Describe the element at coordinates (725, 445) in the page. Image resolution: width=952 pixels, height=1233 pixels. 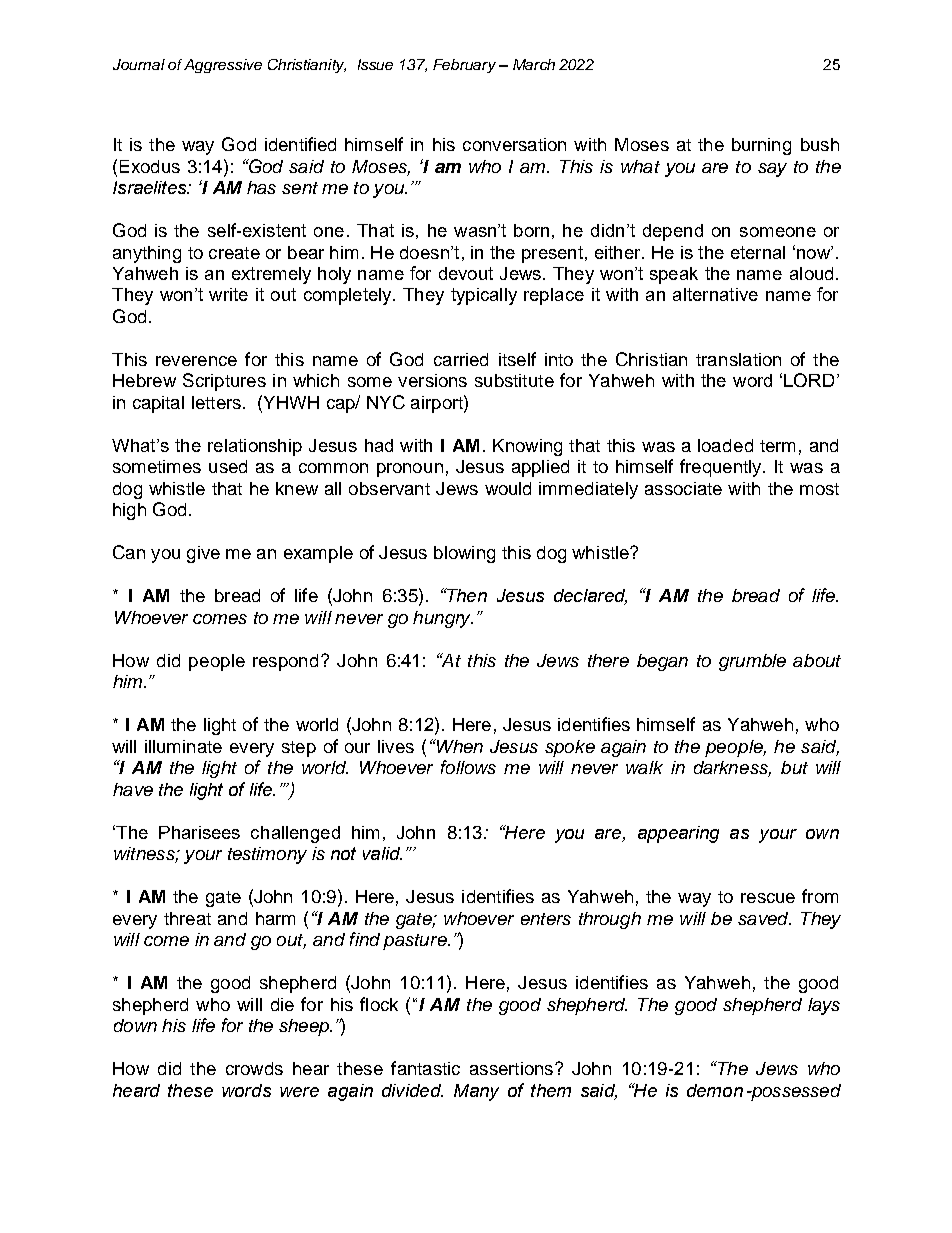
I see `loaded` at that location.
